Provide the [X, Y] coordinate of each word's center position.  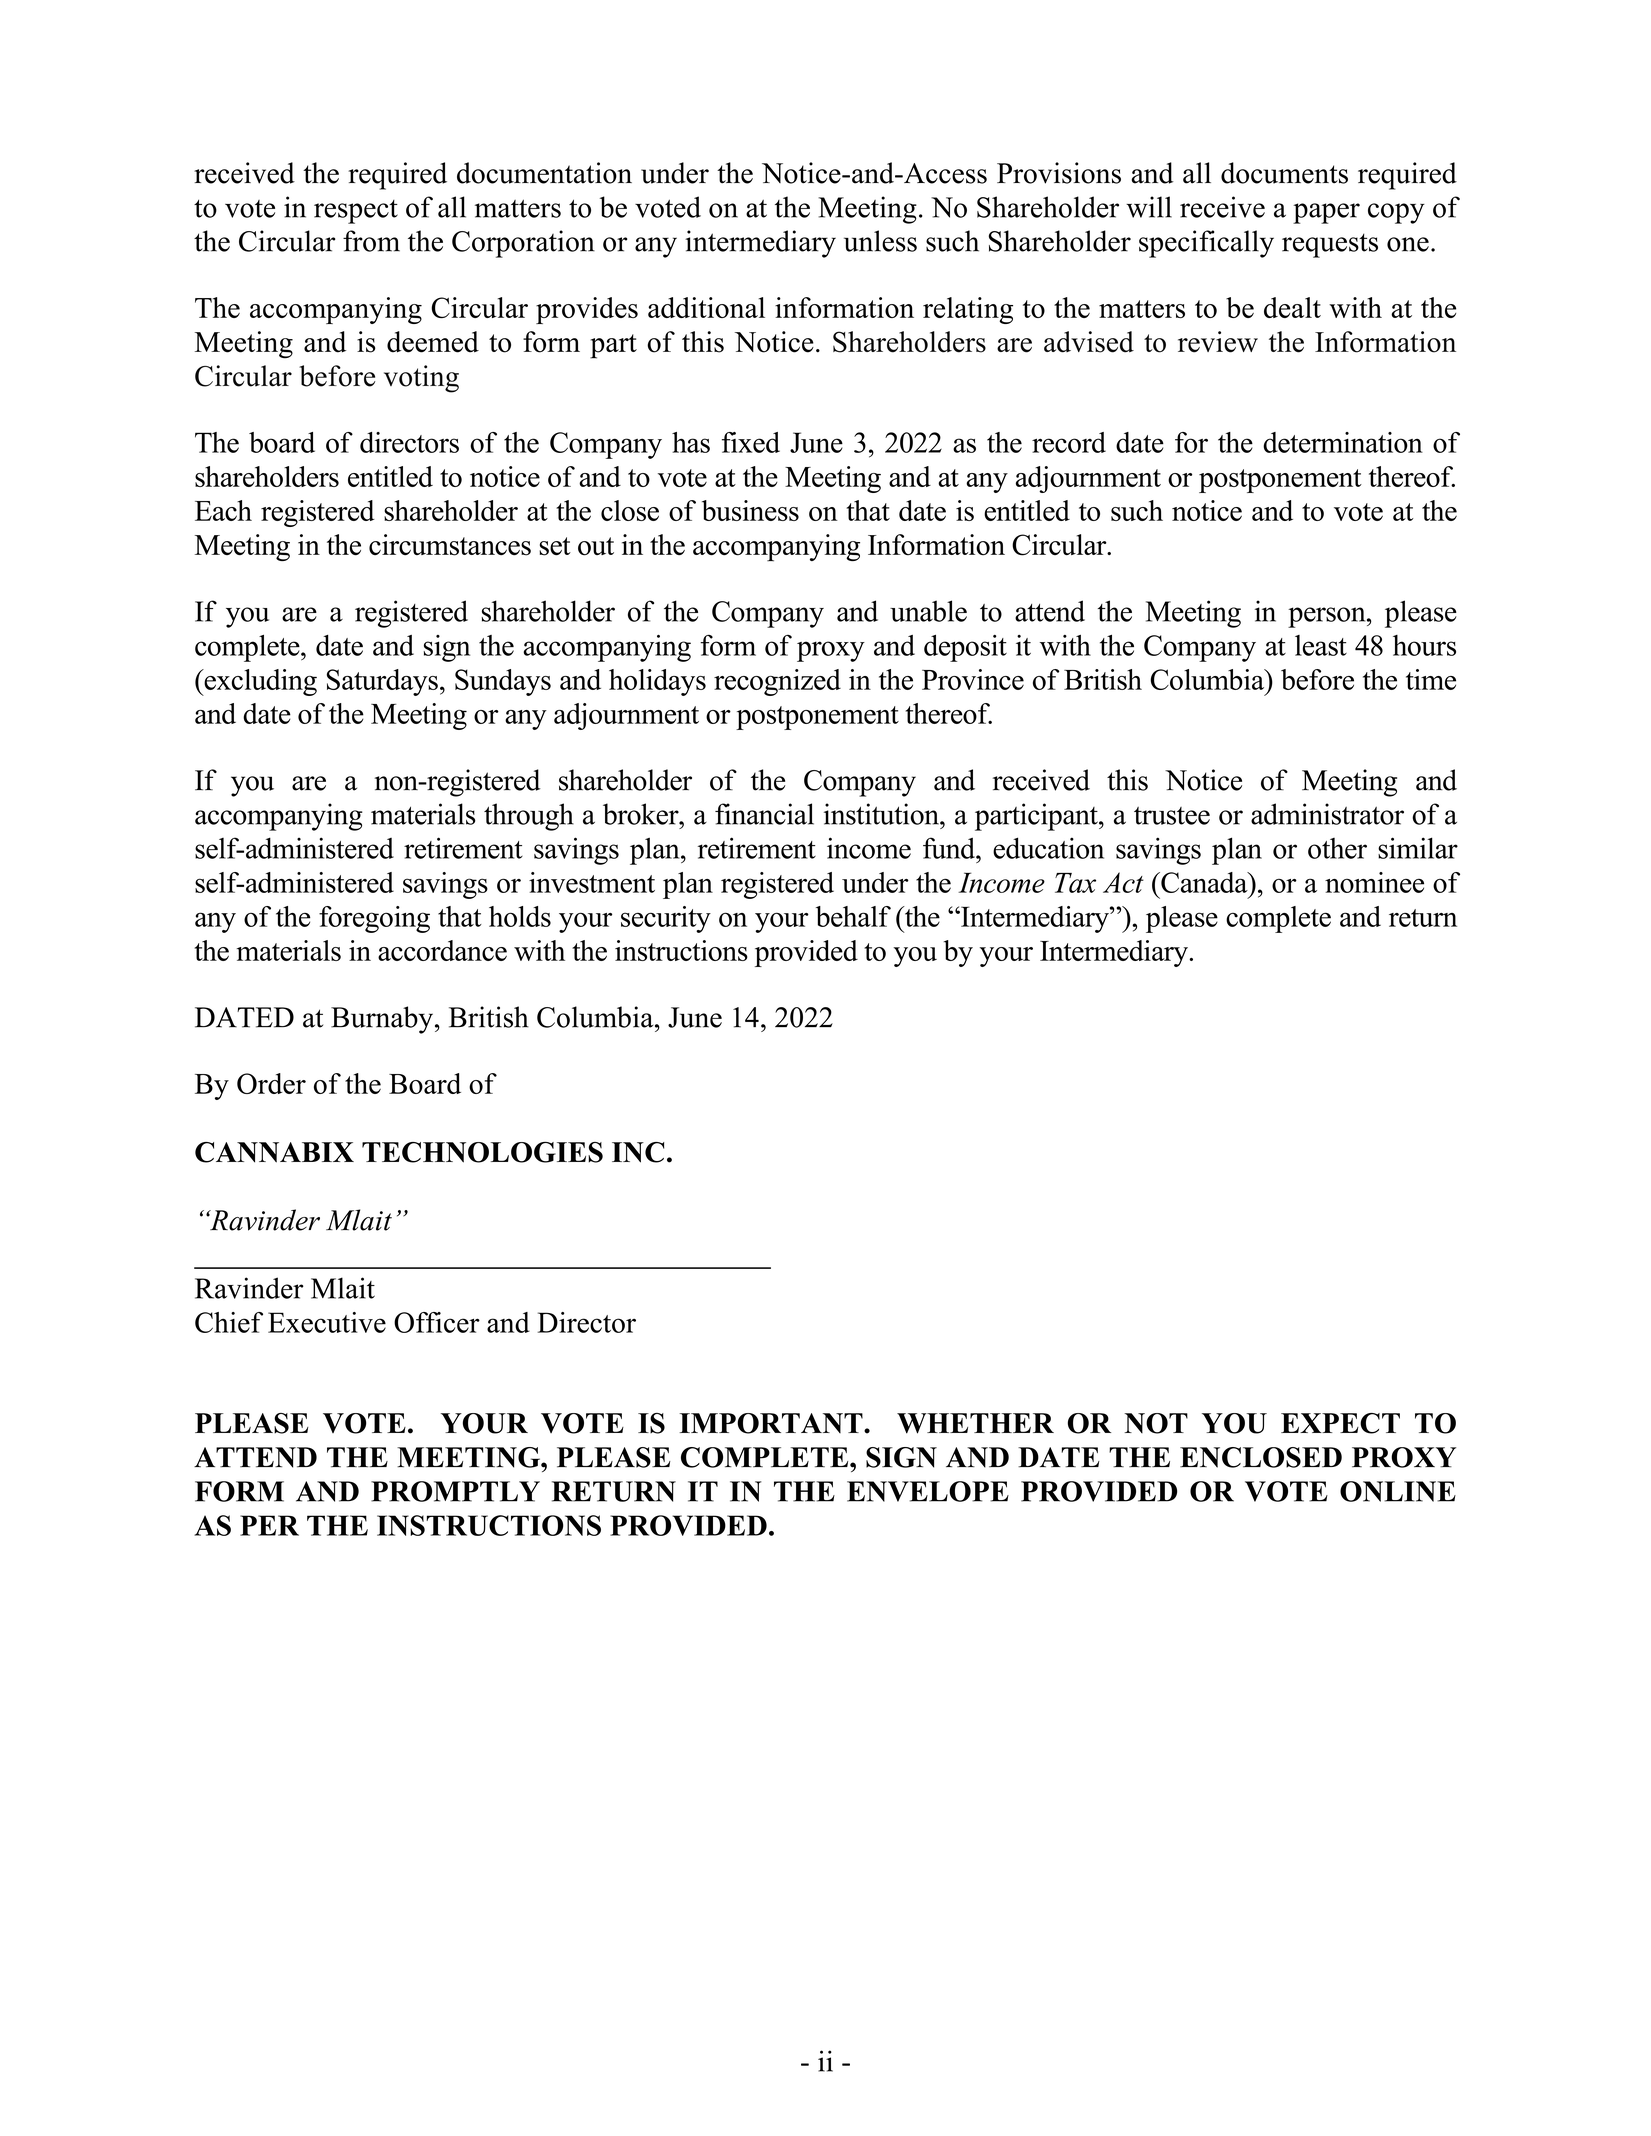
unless [880, 241]
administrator [1327, 814]
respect [356, 212]
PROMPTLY [455, 1491]
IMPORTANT [772, 1423]
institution [882, 814]
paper [1326, 213]
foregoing [374, 919]
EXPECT [1340, 1423]
